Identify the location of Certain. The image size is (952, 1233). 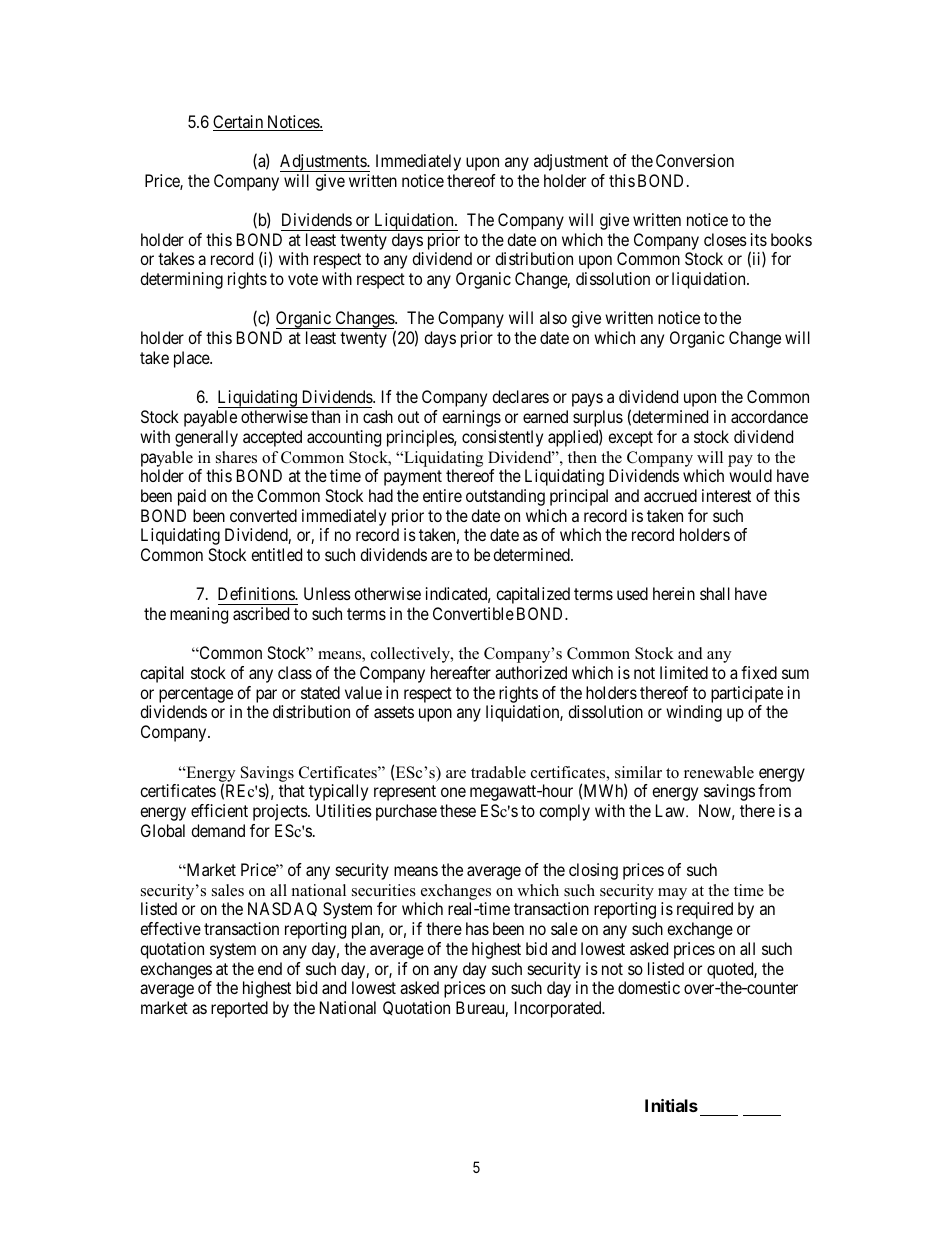
(239, 123).
